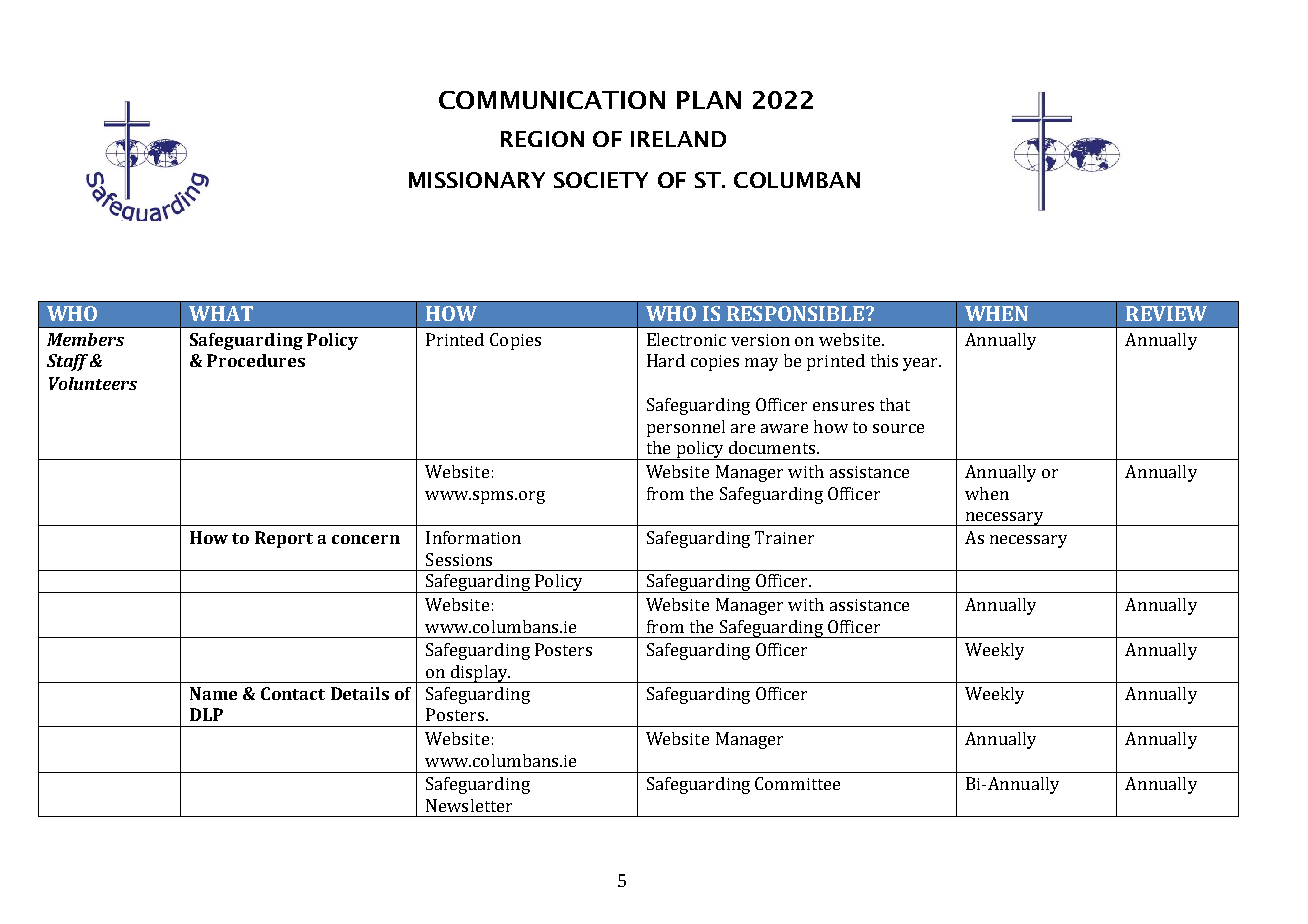 The height and width of the page is (924, 1308). What do you see at coordinates (459, 559) in the page?
I see `Sessions` at bounding box center [459, 559].
